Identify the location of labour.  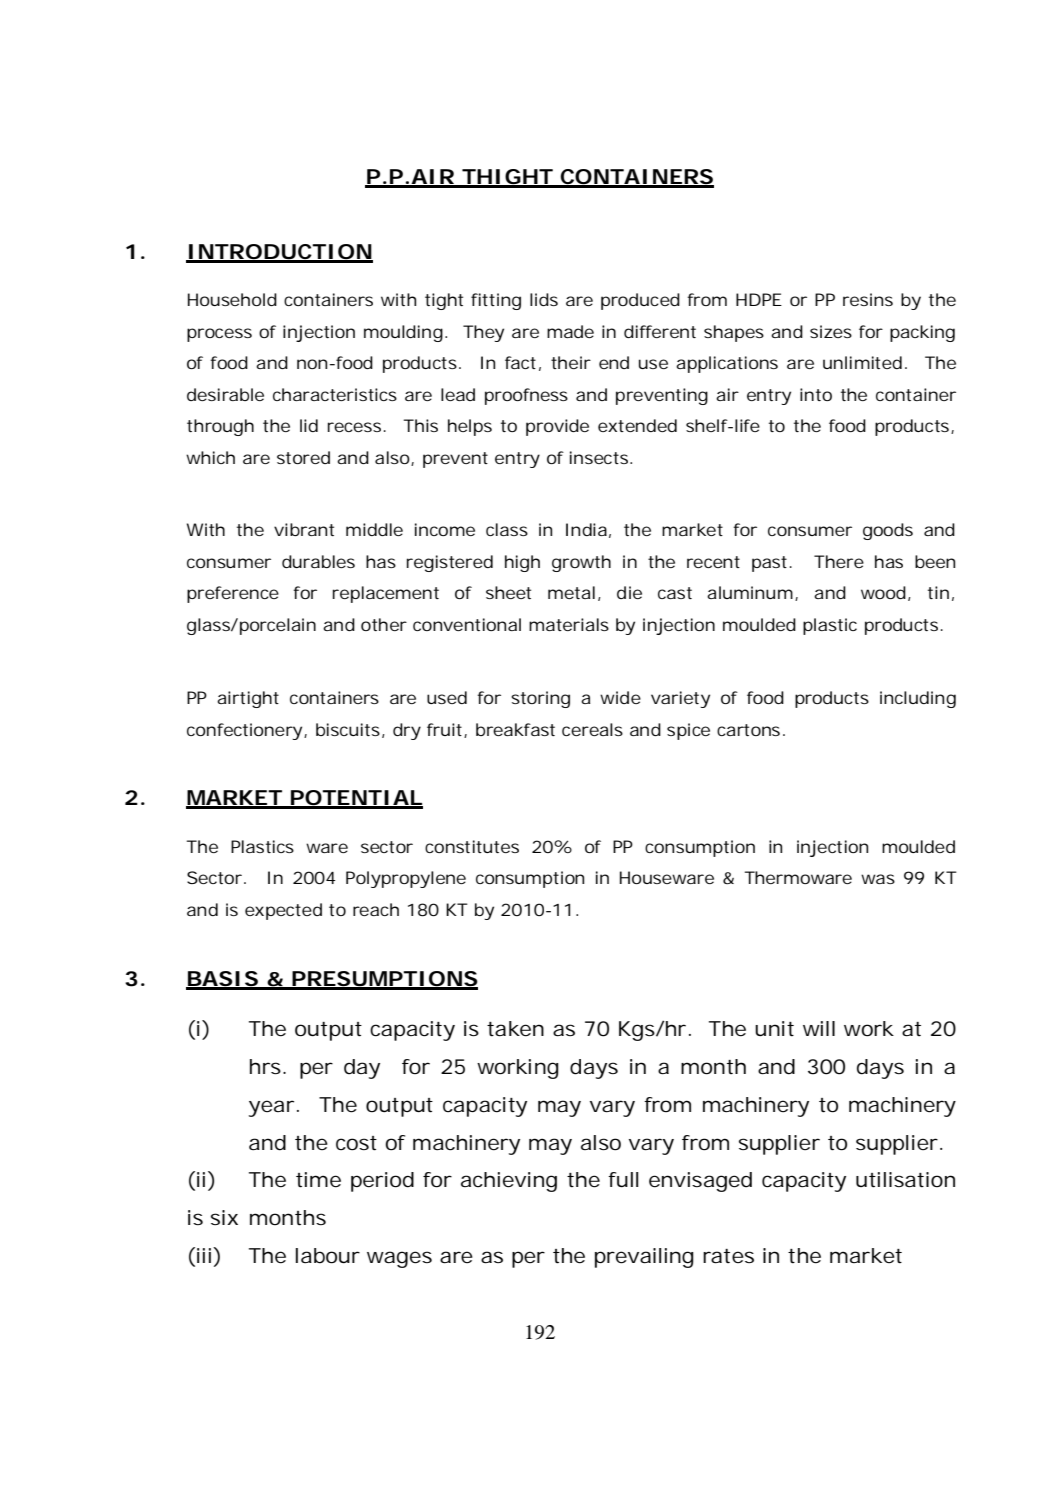
(328, 1256).
